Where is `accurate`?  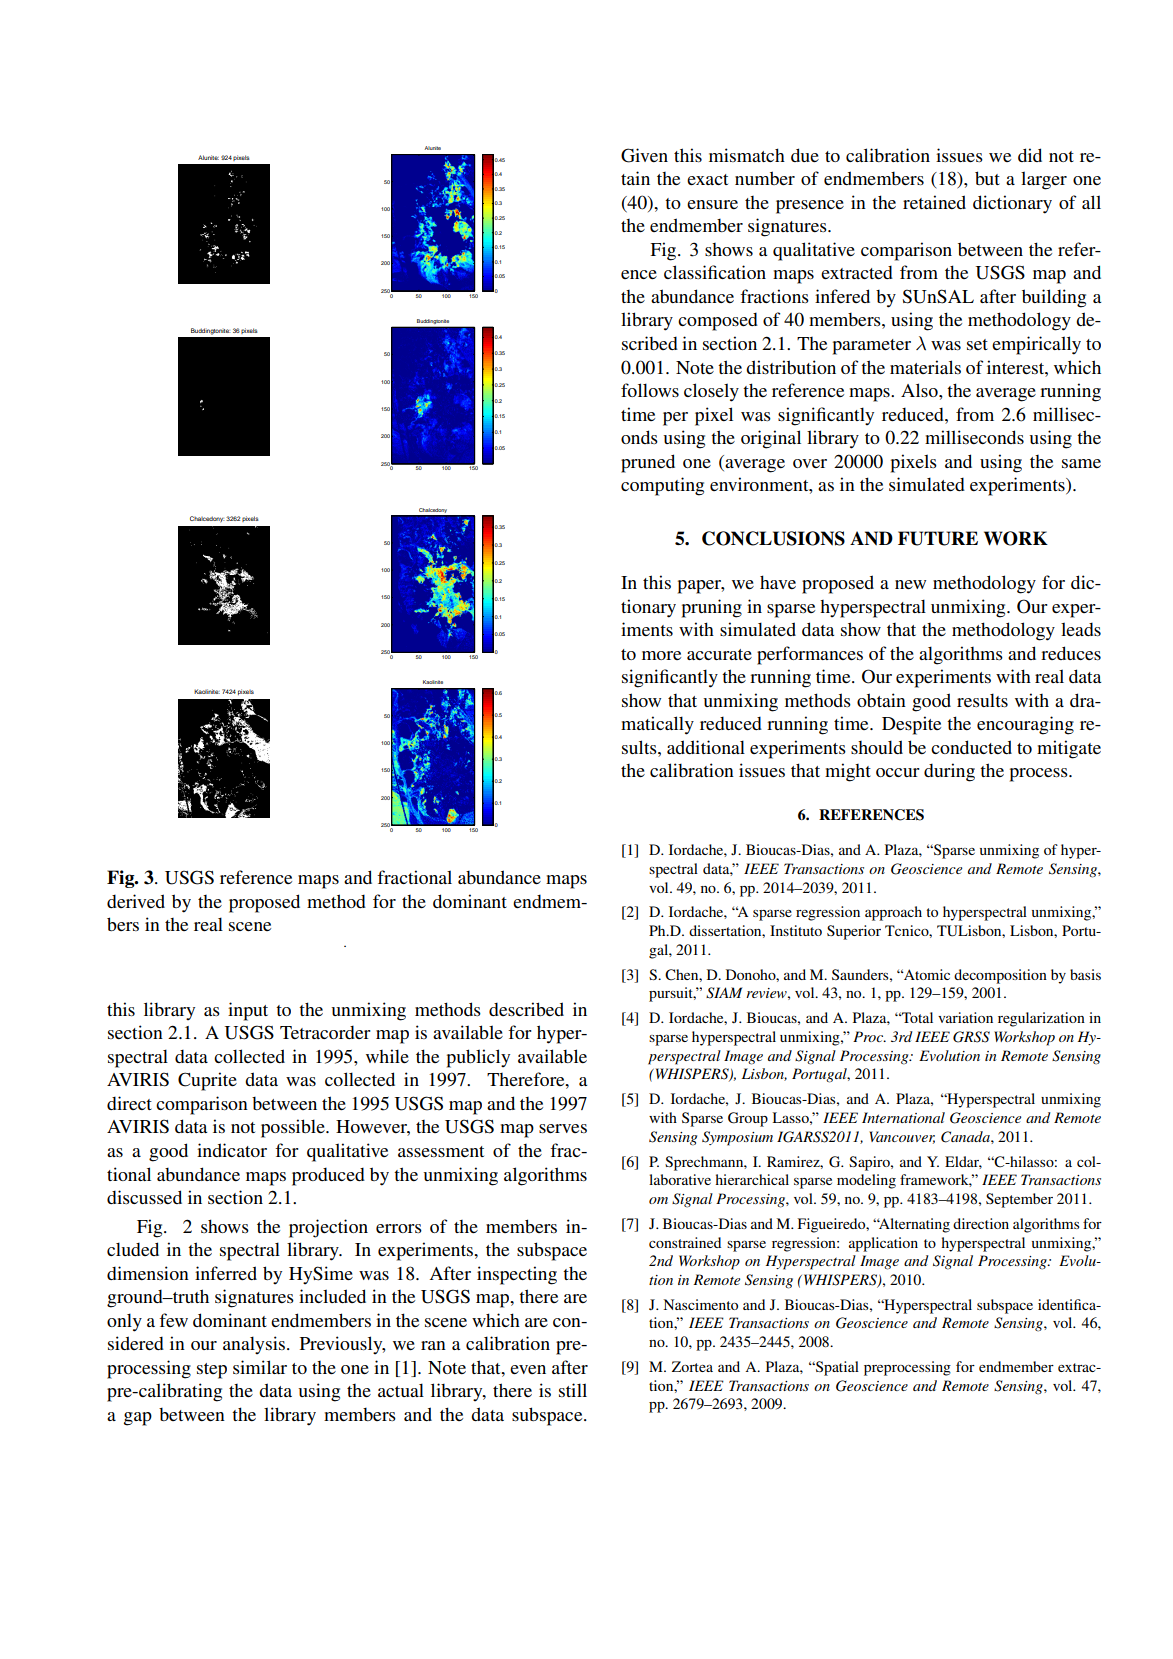
accurate is located at coordinates (719, 654).
